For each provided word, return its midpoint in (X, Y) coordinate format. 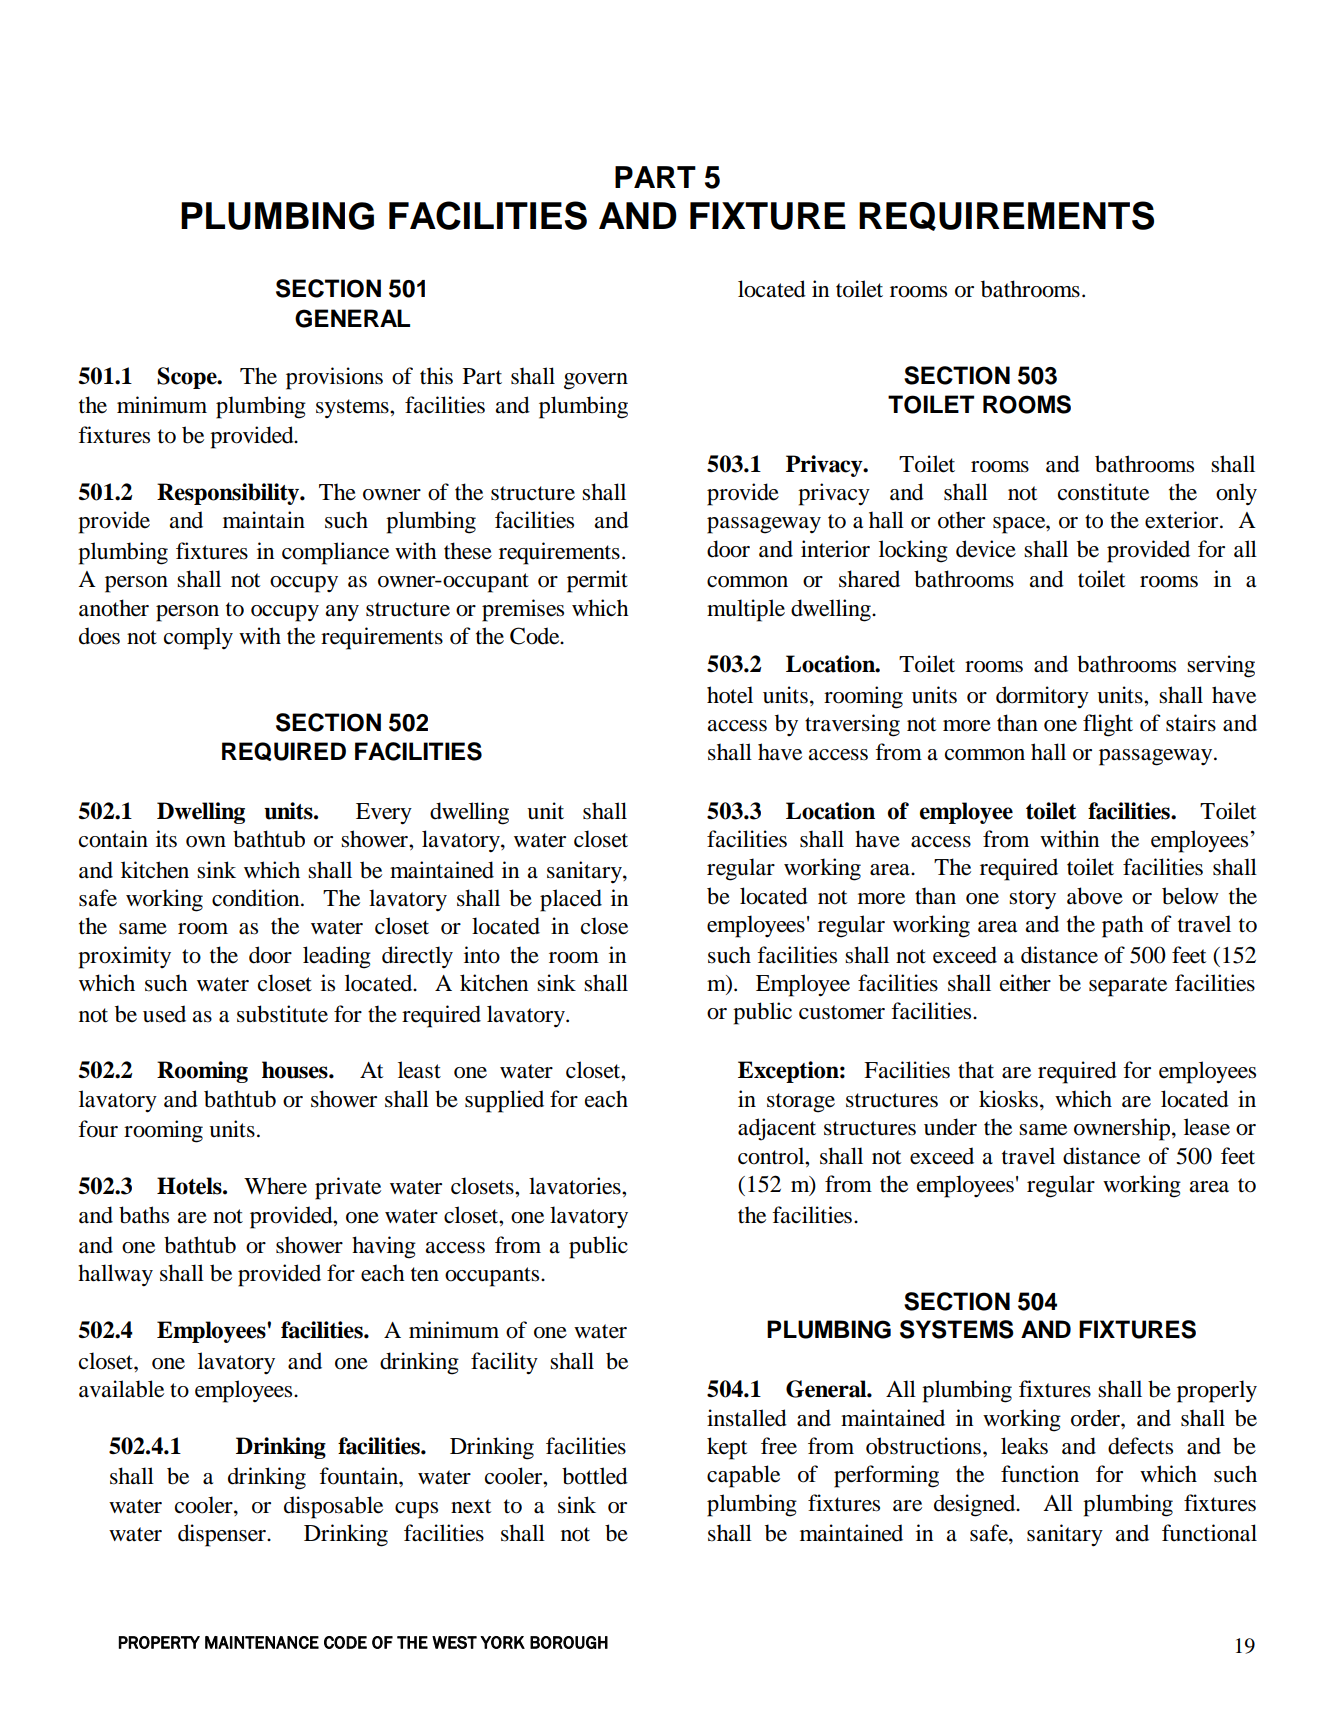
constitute (1103, 492)
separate (1128, 987)
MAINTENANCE (262, 1642)
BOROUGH (569, 1642)
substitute (282, 1014)
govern (596, 381)
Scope (188, 378)
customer (842, 1012)
